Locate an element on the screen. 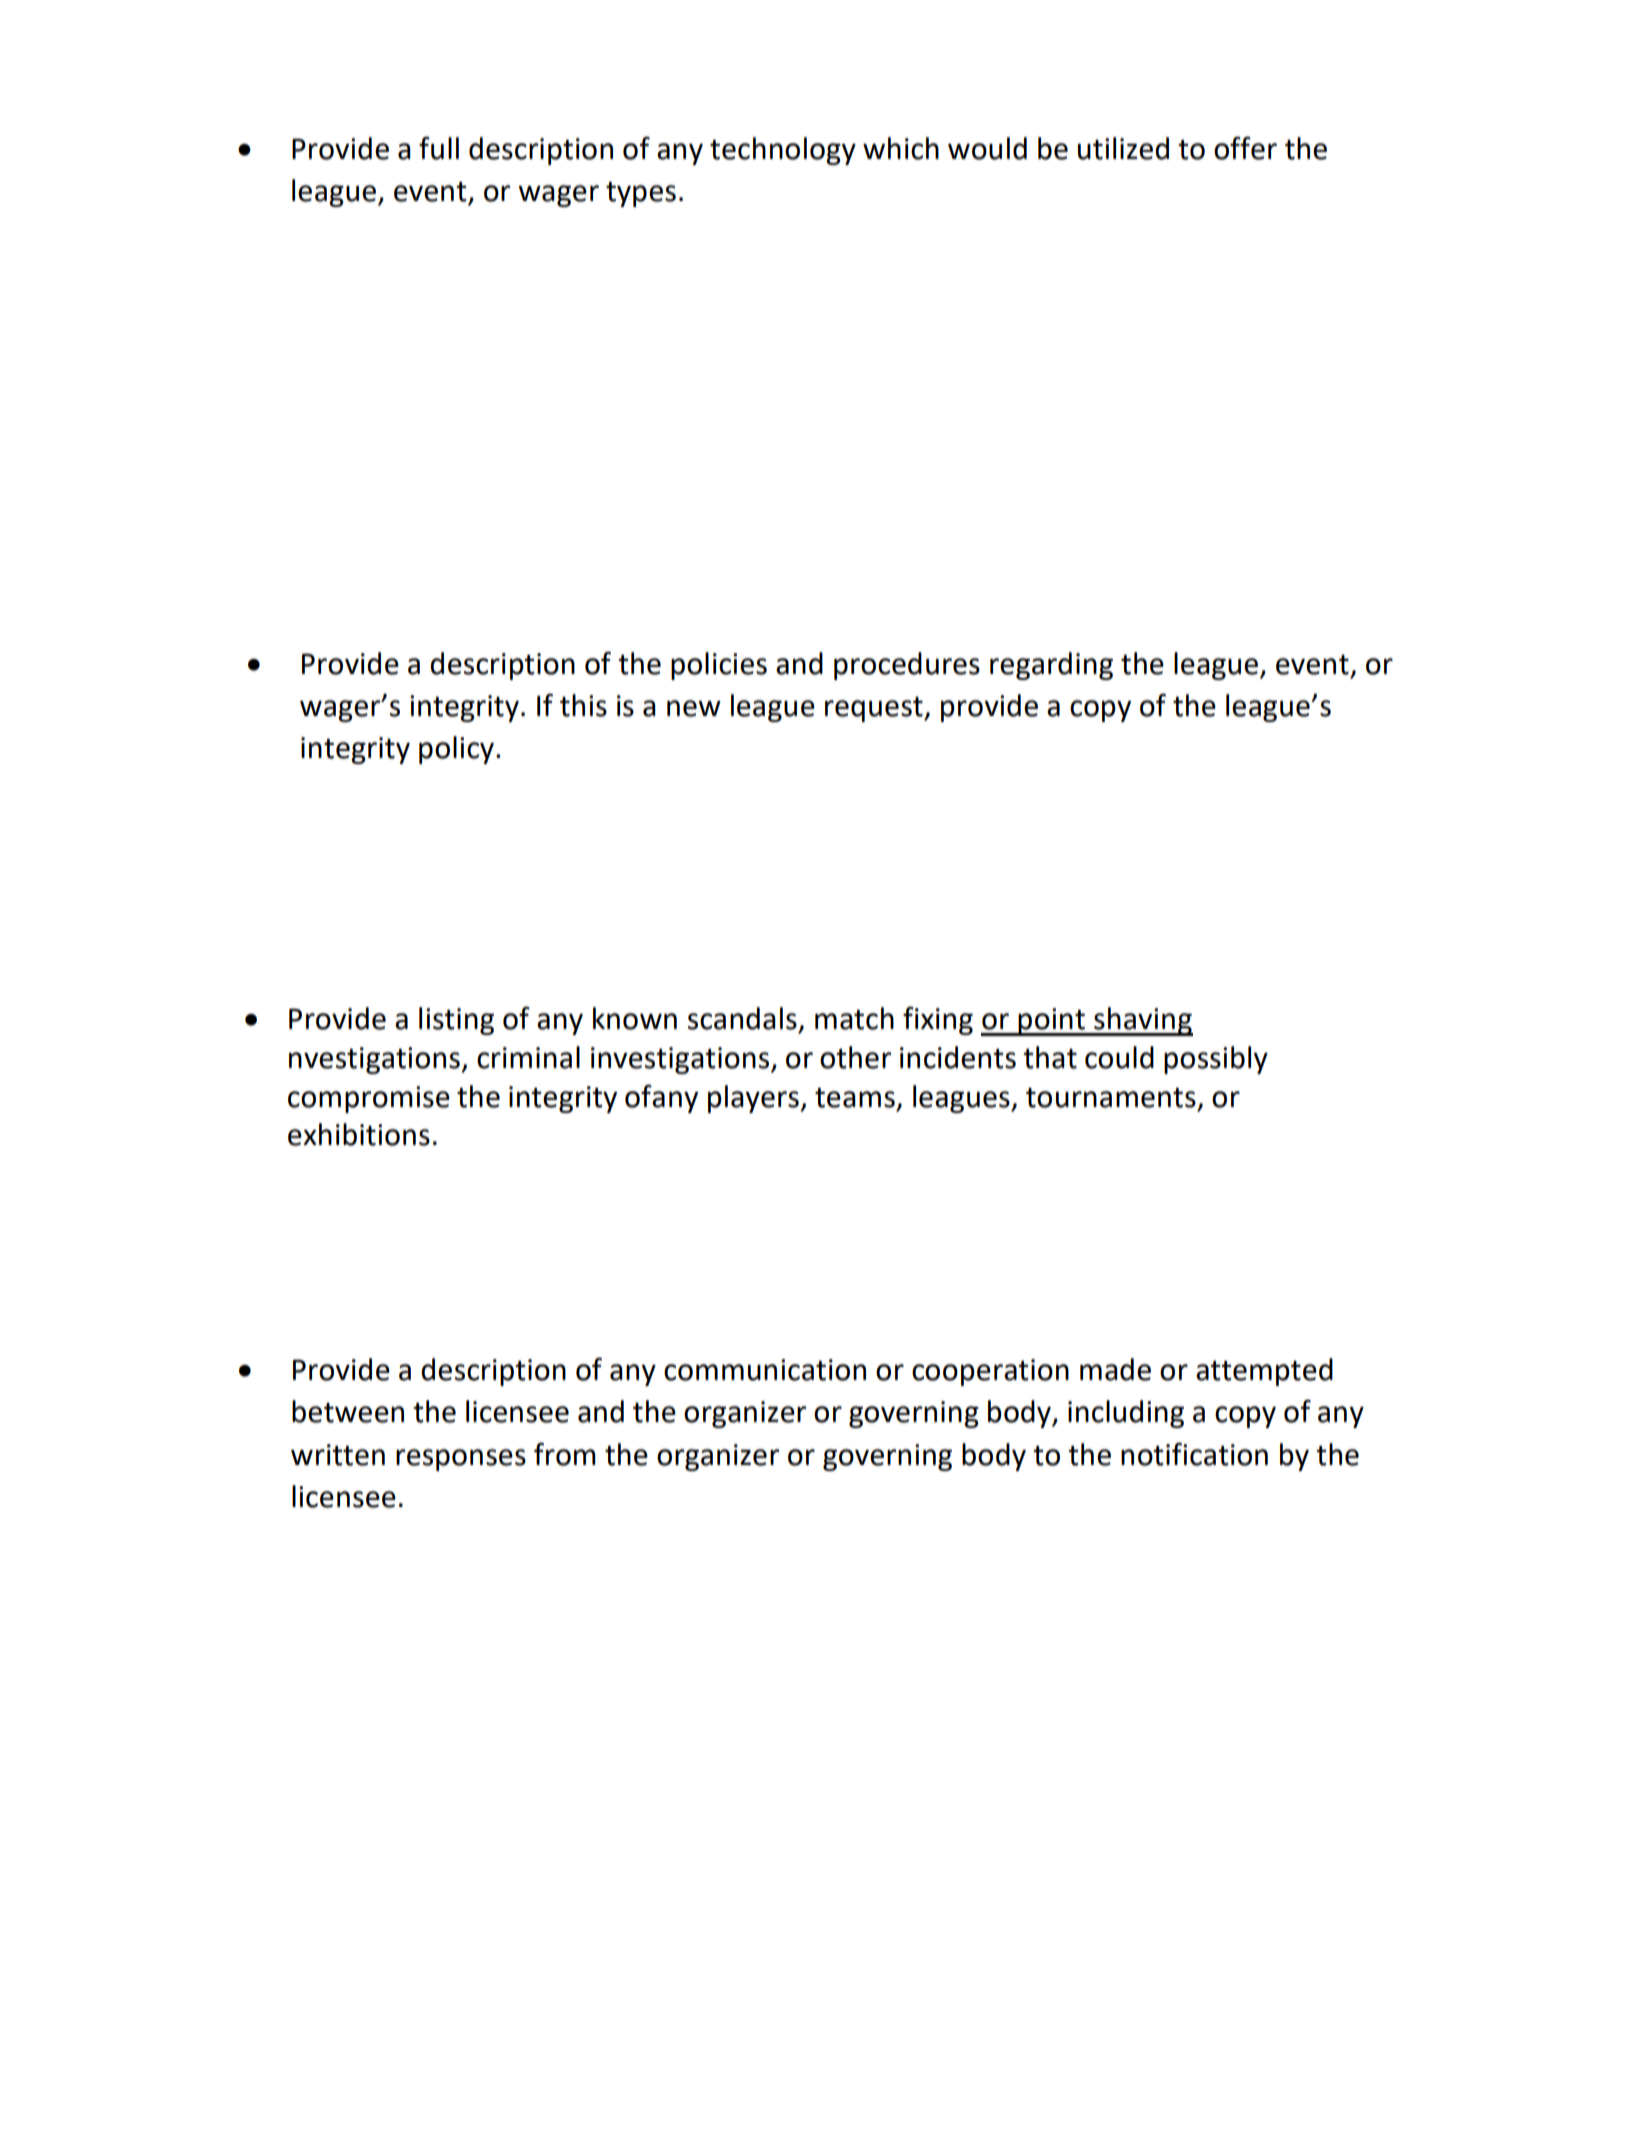 The height and width of the screenshot is (2131, 1646). regarding is located at coordinates (1051, 666).
